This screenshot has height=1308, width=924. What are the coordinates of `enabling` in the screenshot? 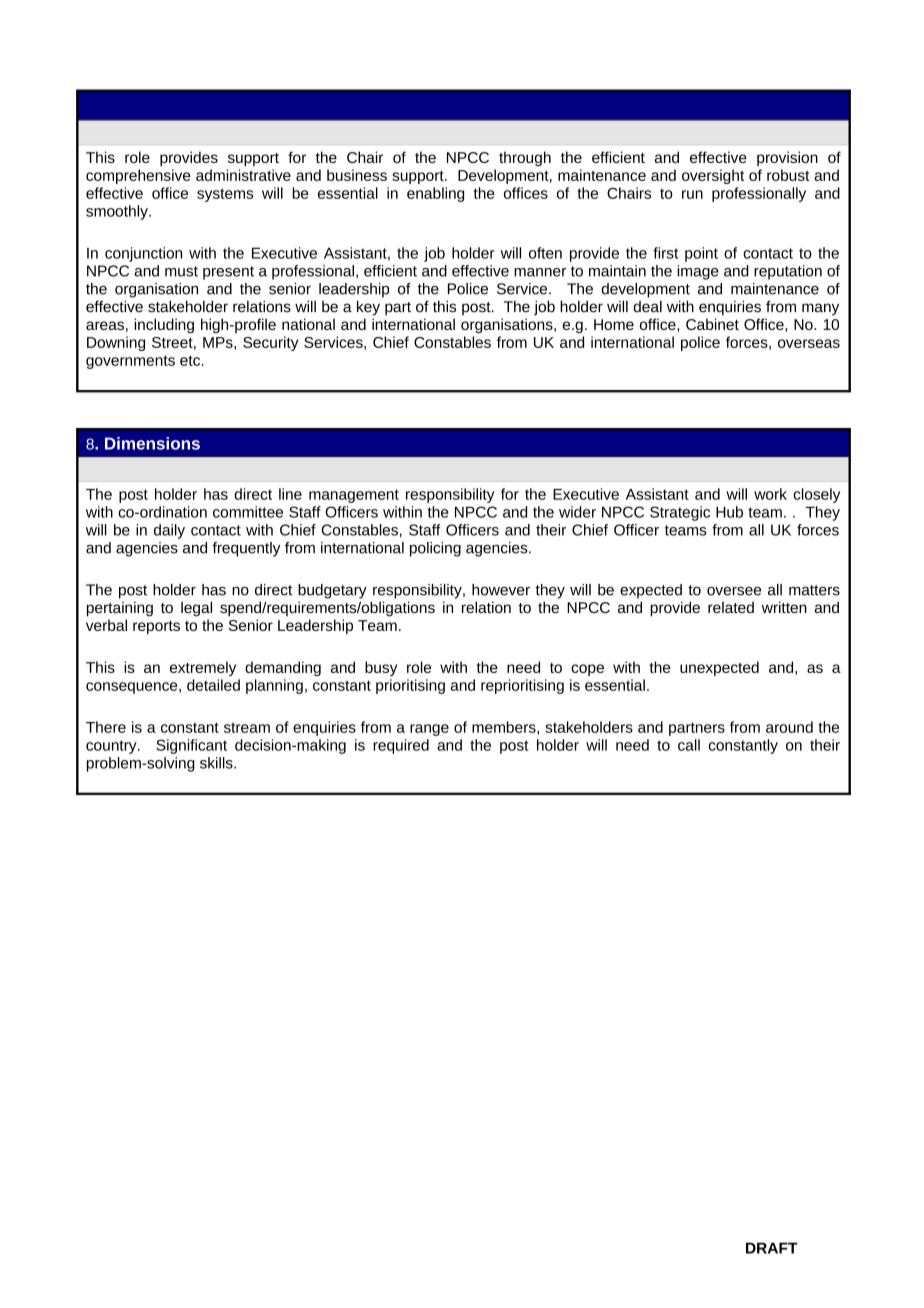 It's located at (435, 194).
